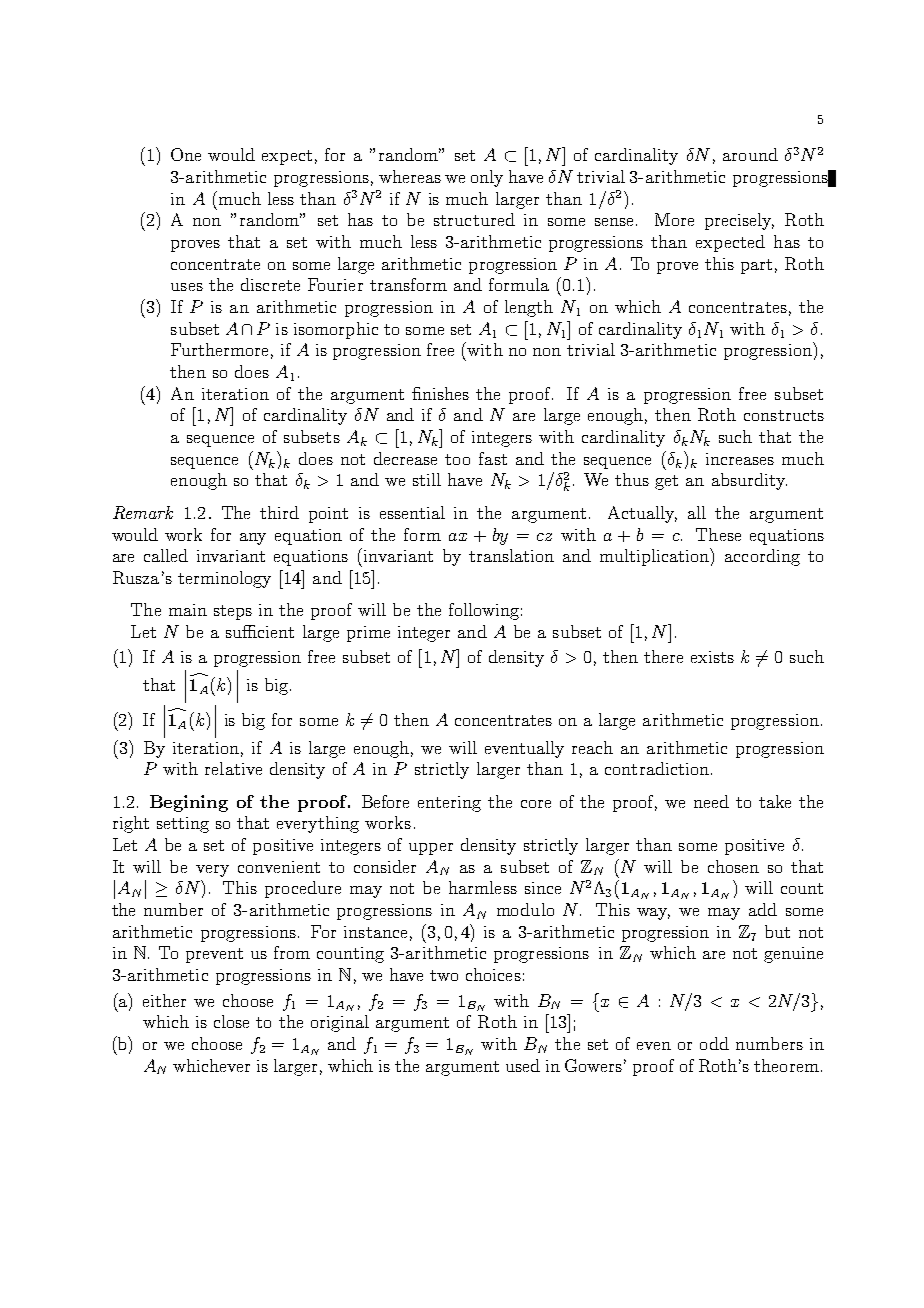 The image size is (924, 1308). Describe the element at coordinates (487, 178) in the document. I see `only` at that location.
